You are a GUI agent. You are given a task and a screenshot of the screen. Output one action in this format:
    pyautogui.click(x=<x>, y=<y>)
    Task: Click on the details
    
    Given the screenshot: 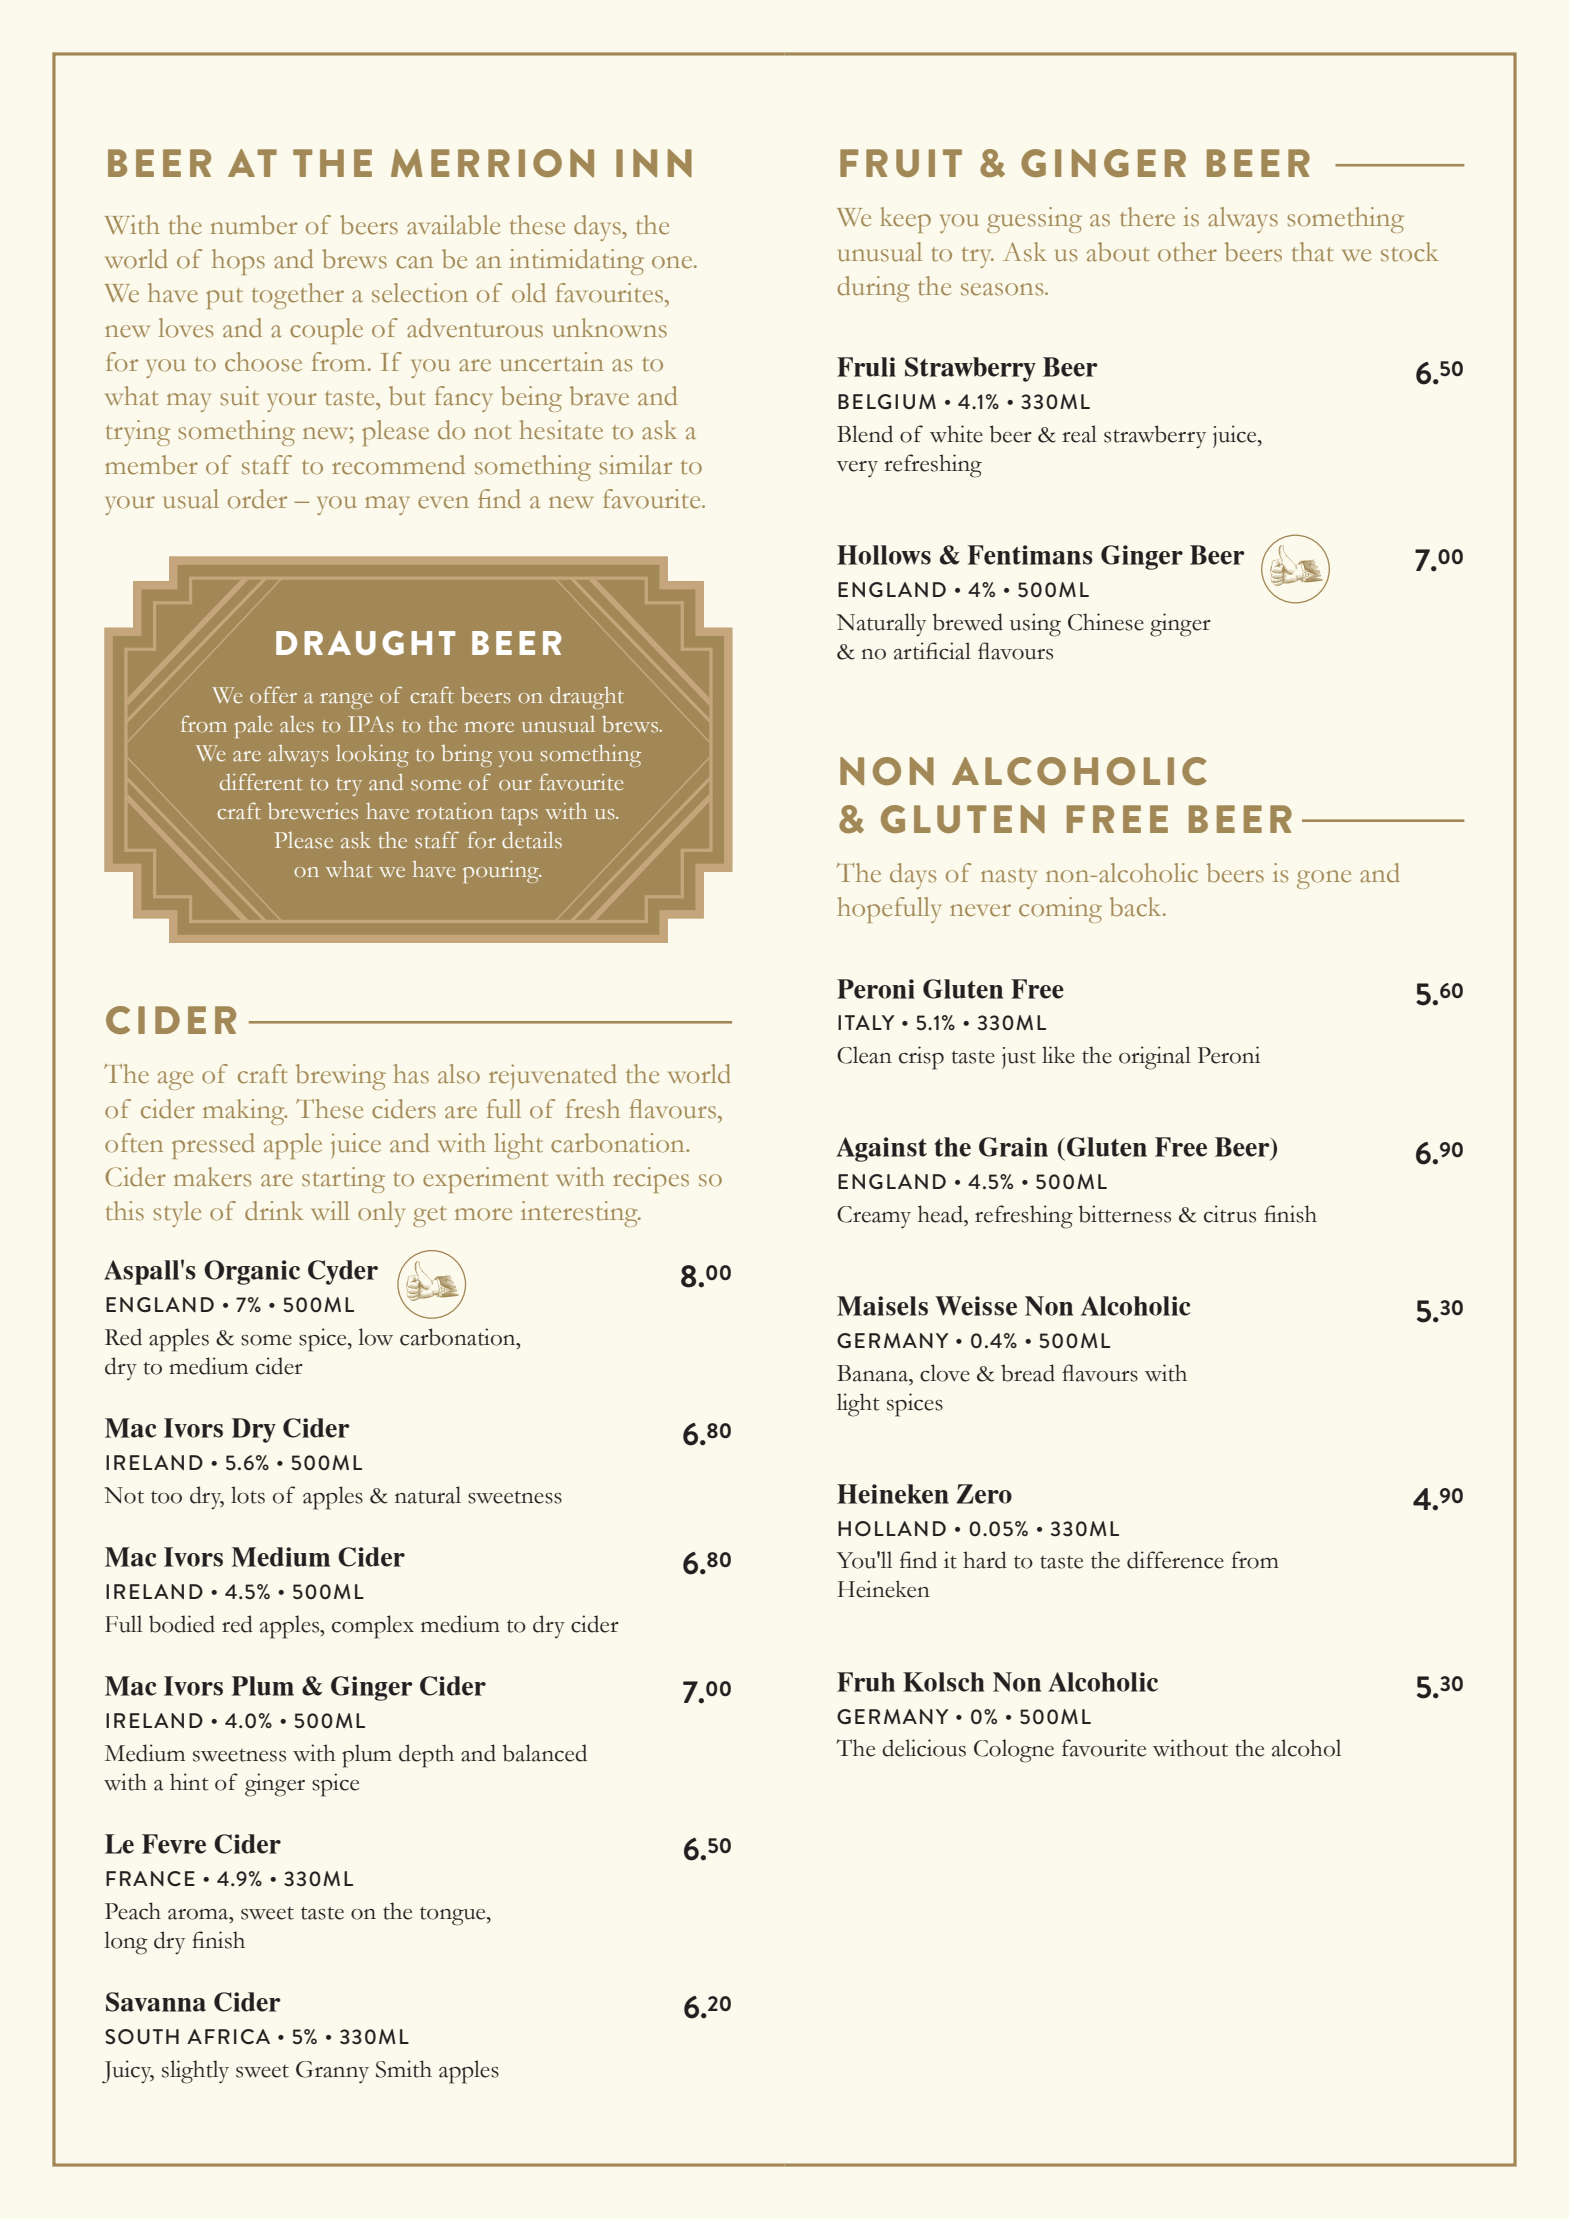 What is the action you would take?
    pyautogui.click(x=532, y=840)
